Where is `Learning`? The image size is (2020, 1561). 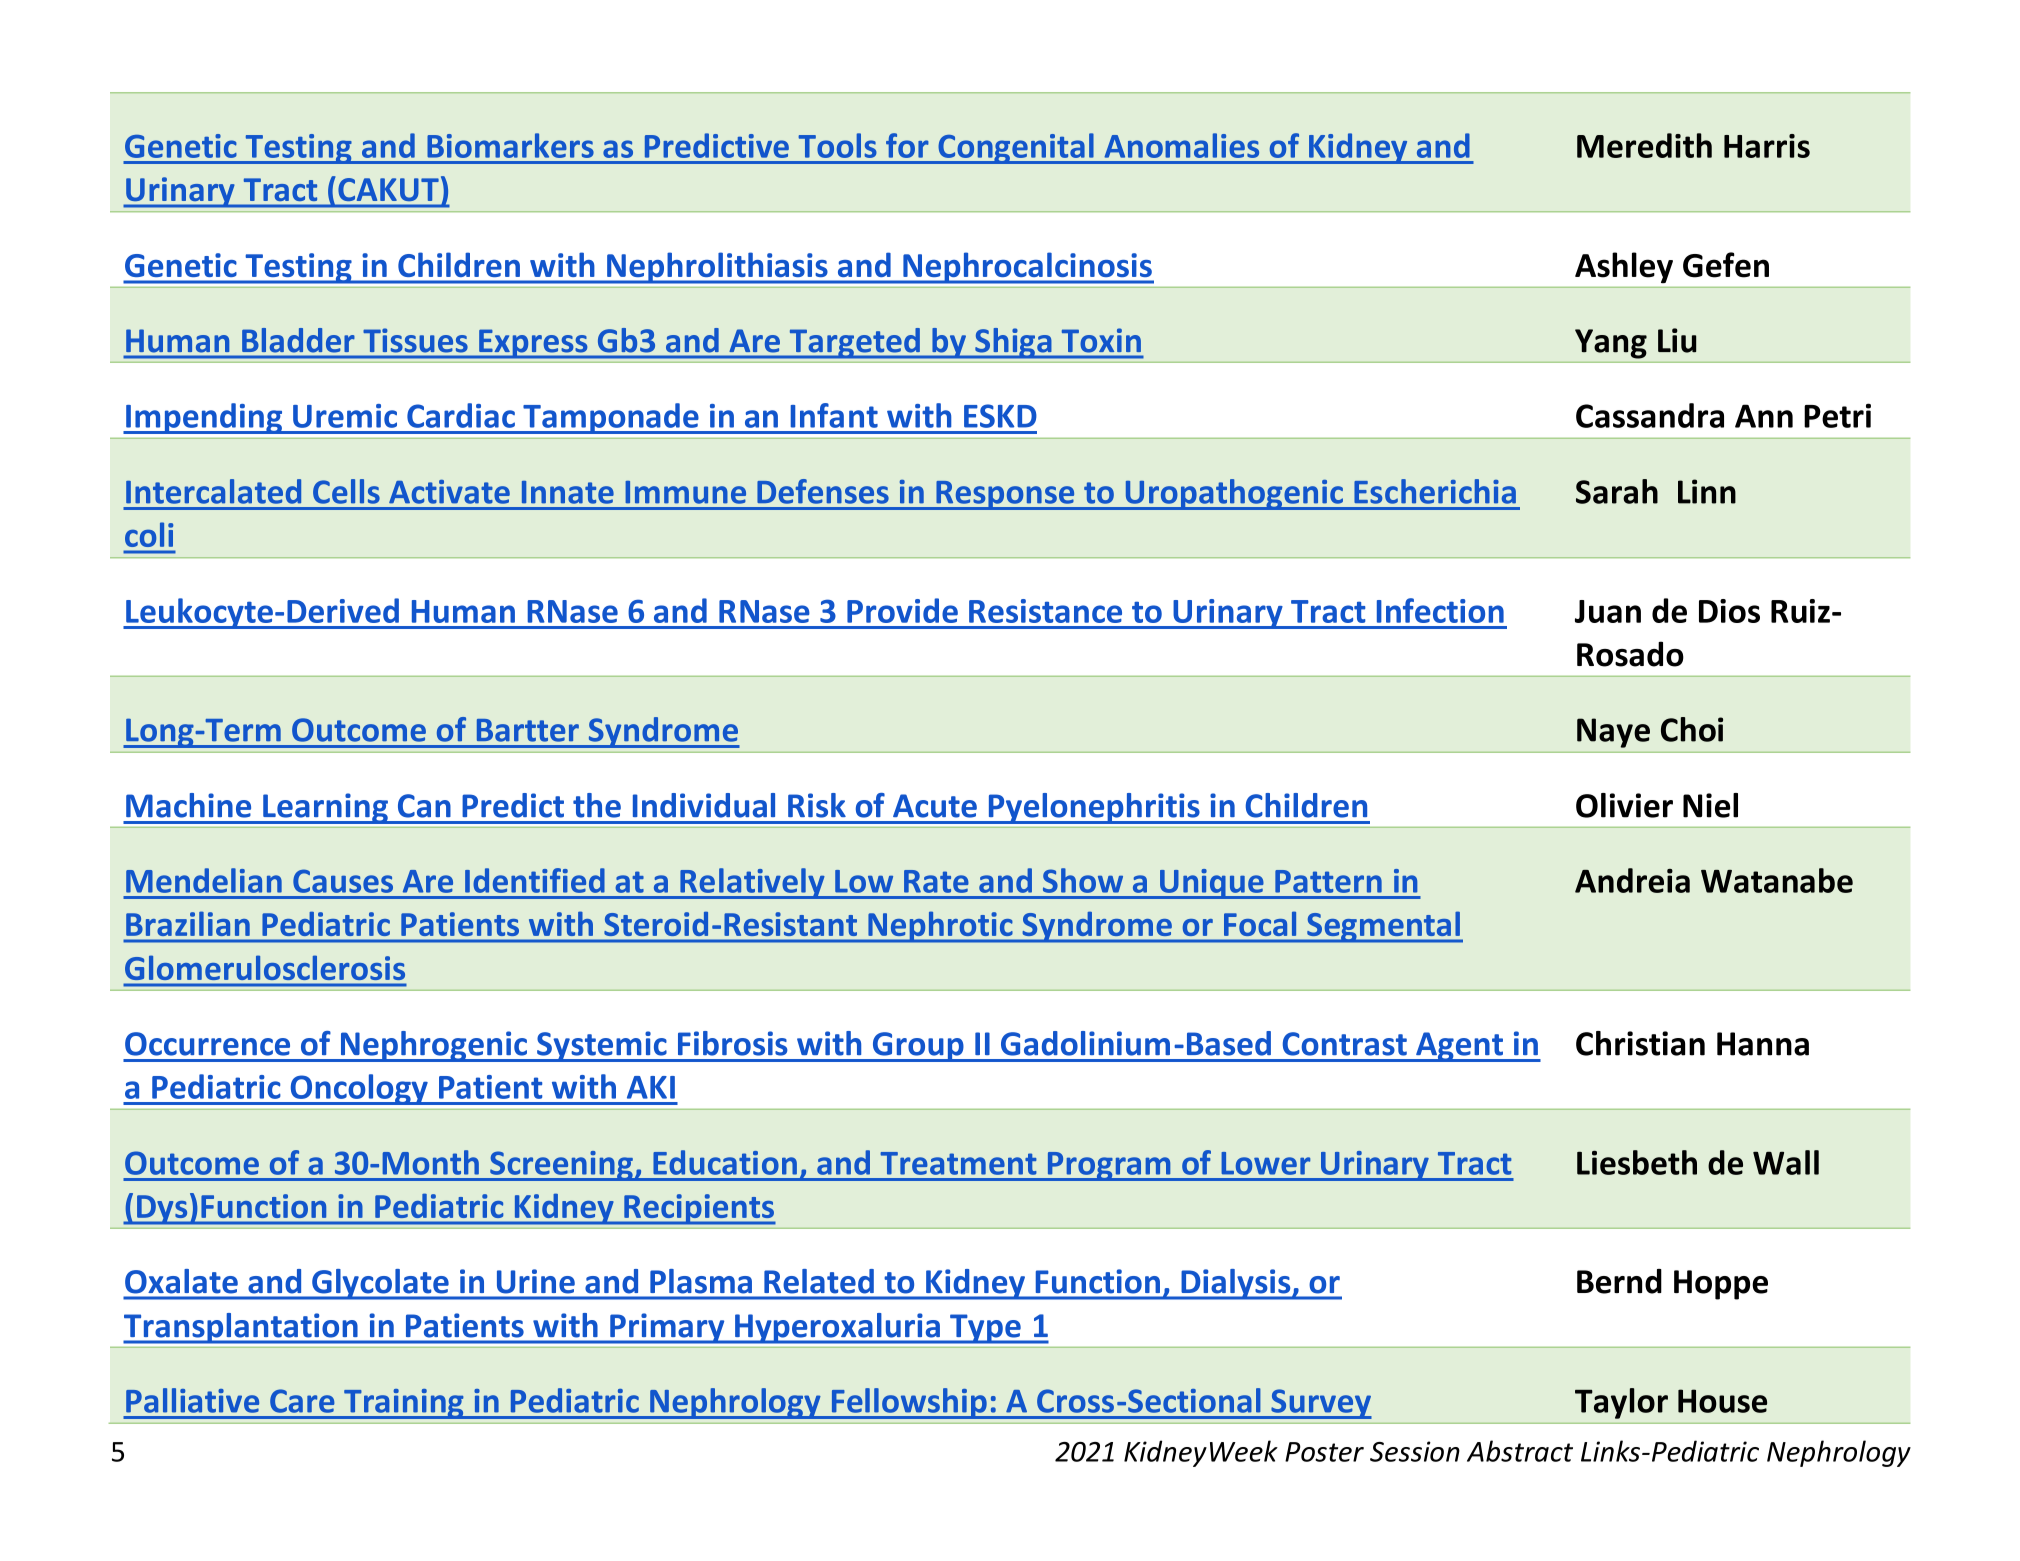 Learning is located at coordinates (325, 808).
